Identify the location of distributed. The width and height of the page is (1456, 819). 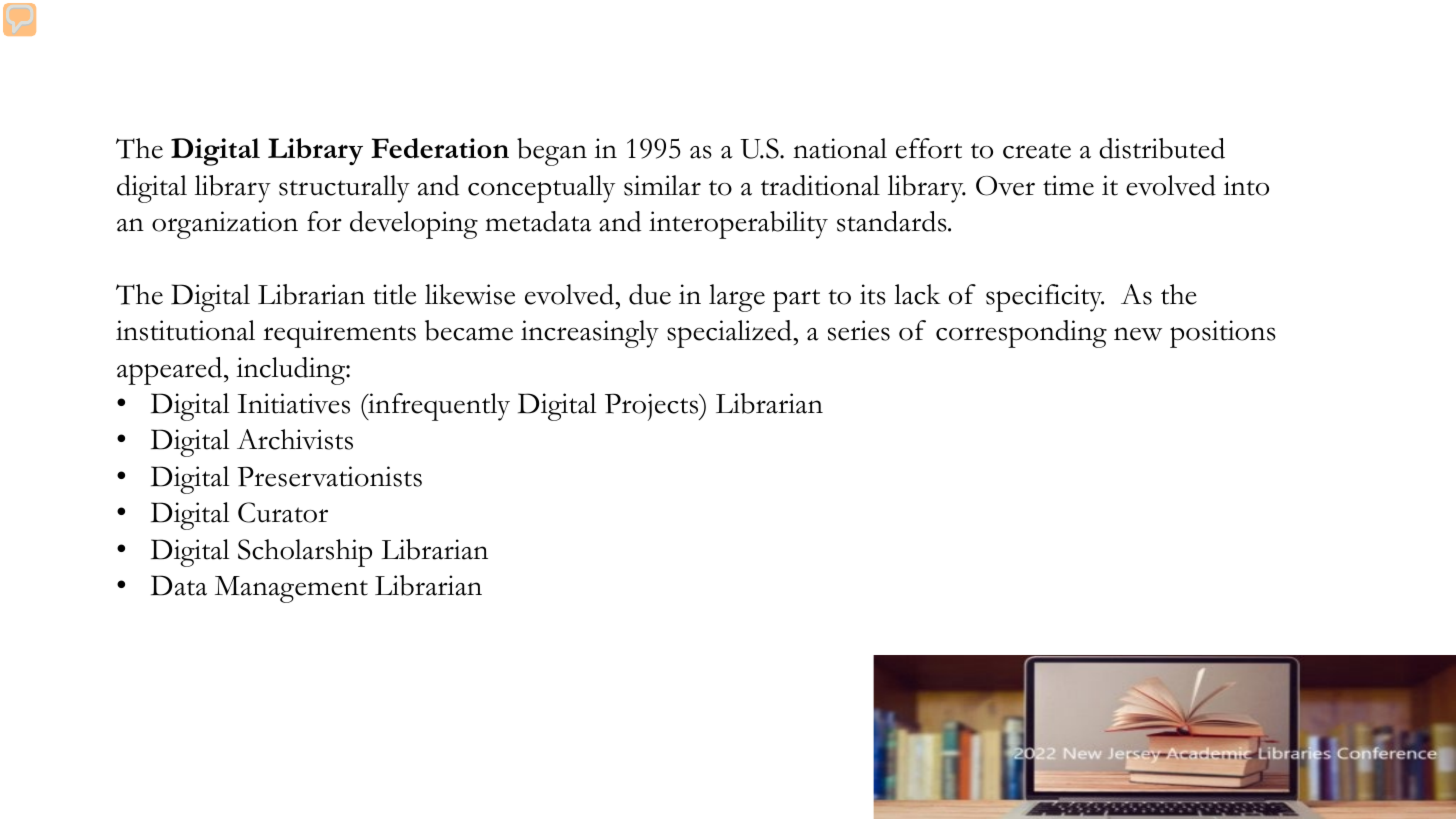
(1162, 148).
